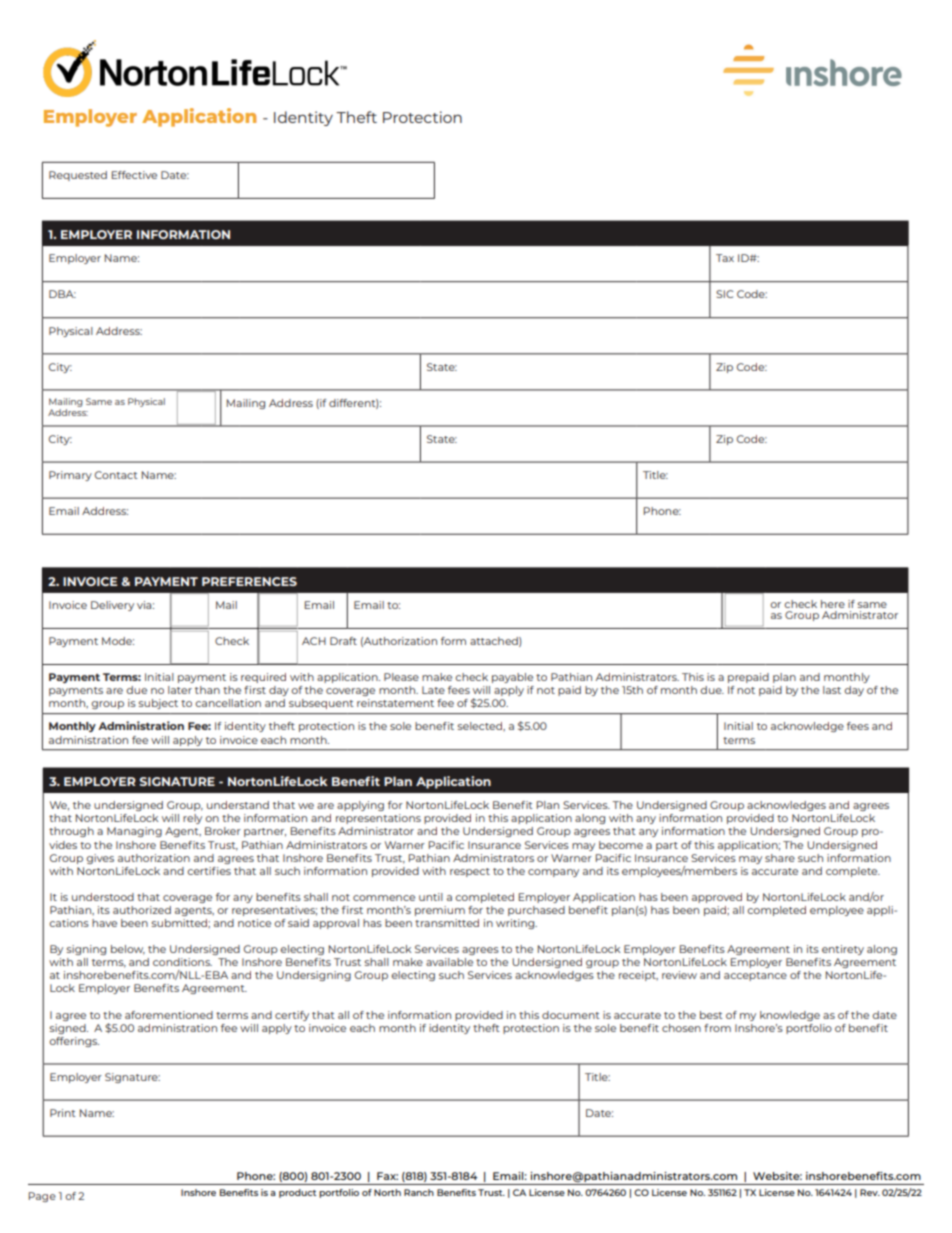  I want to click on Effective, so click(134, 175).
